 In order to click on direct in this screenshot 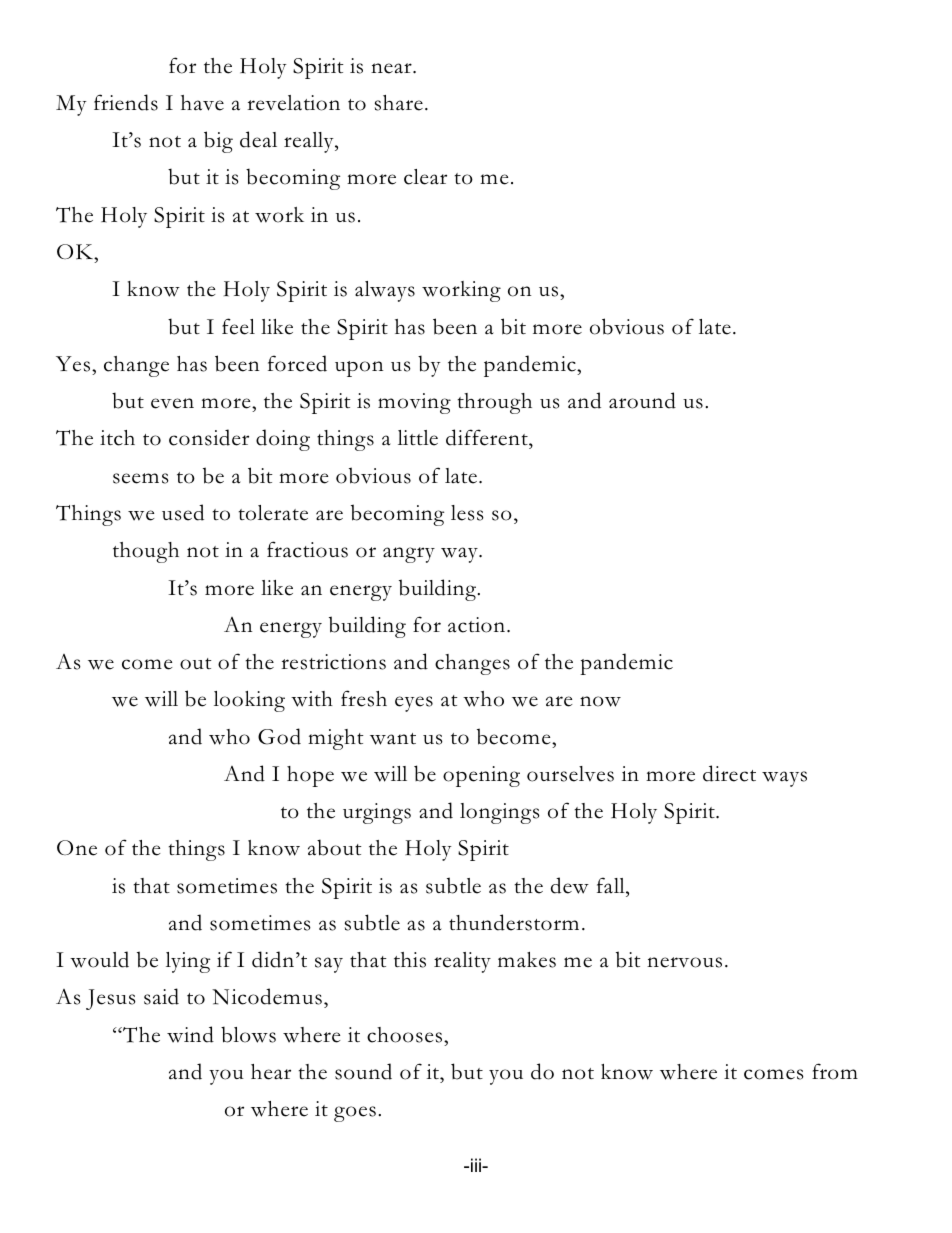, I will do `click(729, 773)`.
